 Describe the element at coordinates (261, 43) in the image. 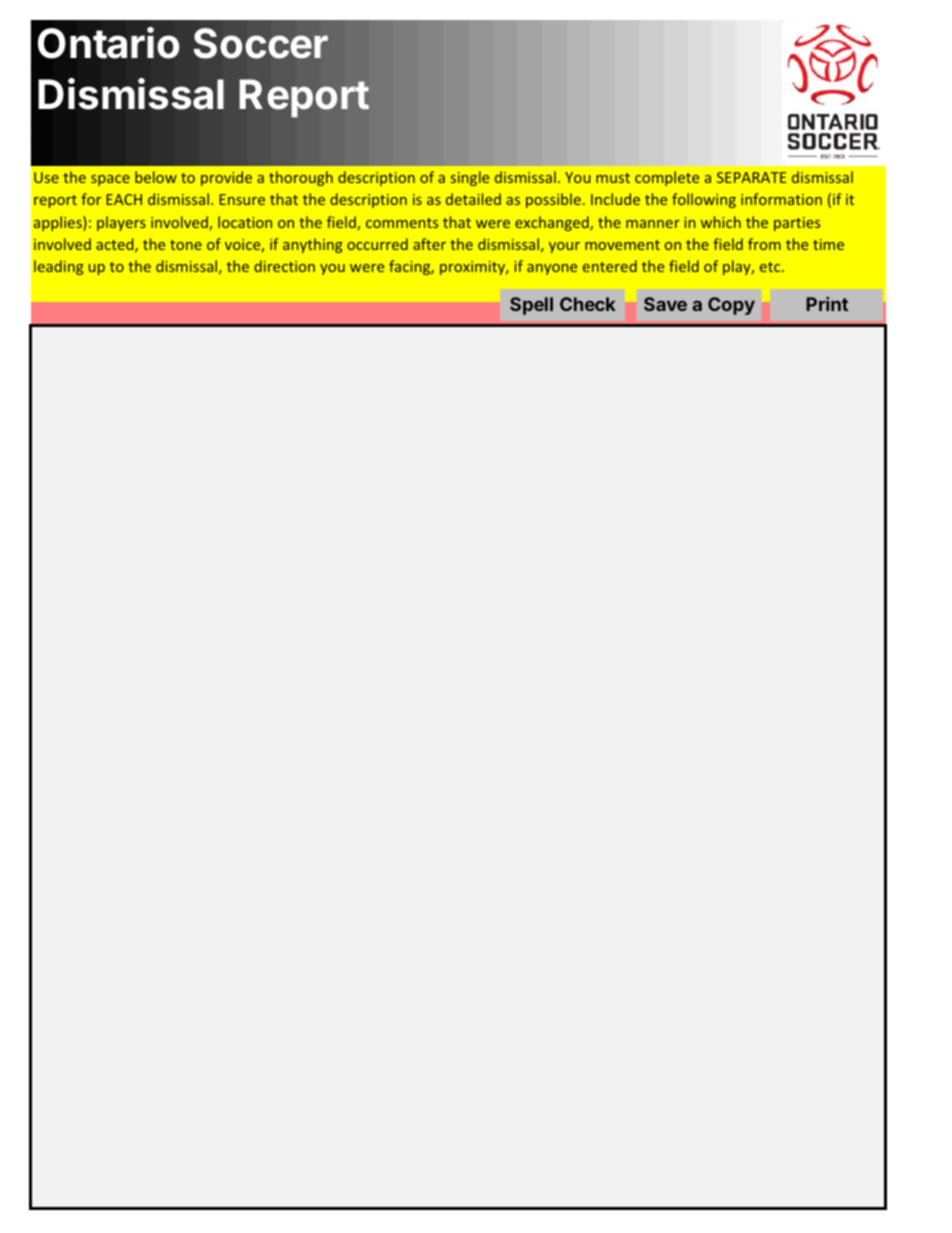

I see `Soccer` at that location.
